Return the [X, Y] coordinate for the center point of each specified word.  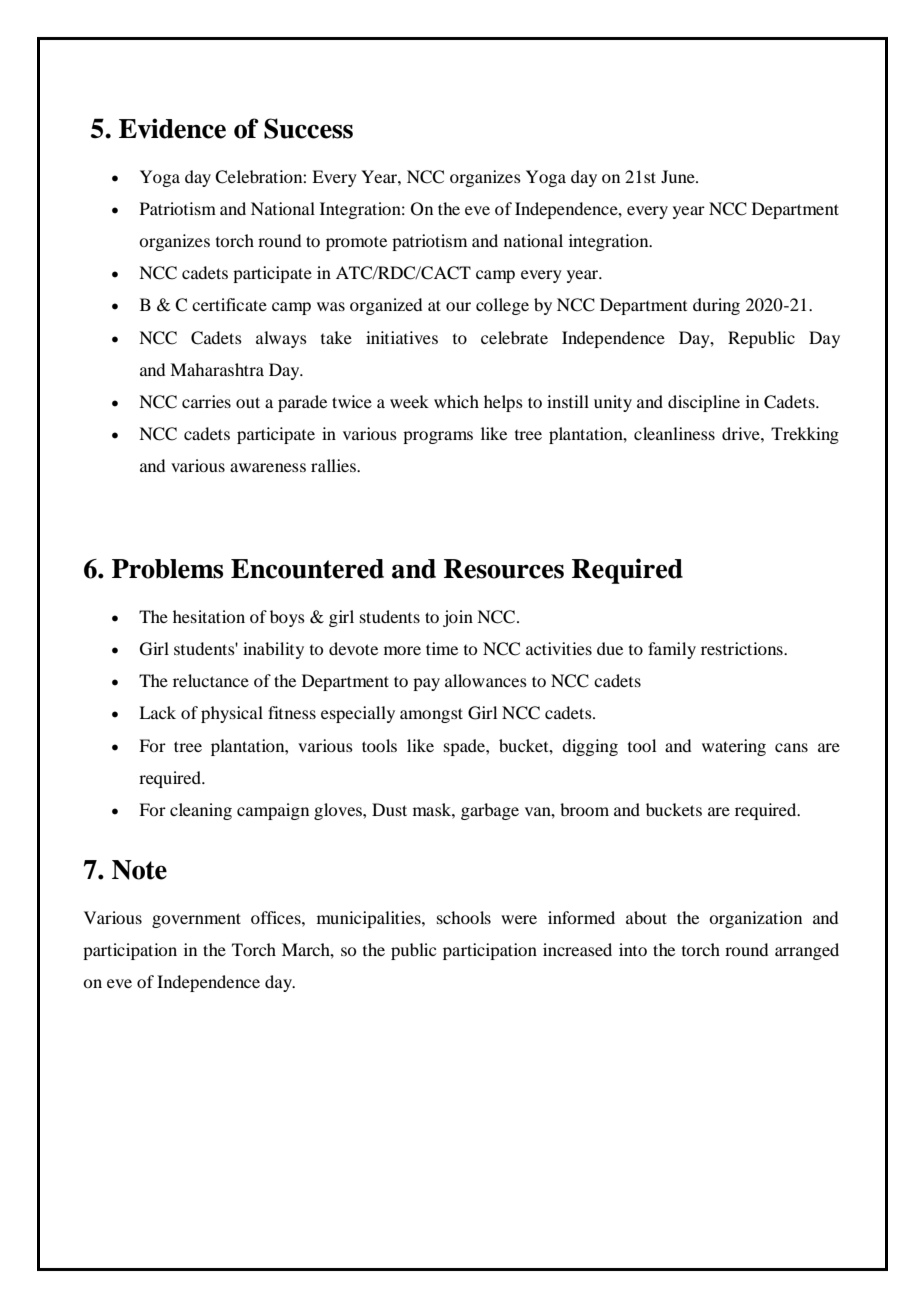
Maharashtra [217, 369]
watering [734, 747]
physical [232, 714]
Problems [167, 569]
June [679, 176]
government [196, 920]
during [716, 306]
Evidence [172, 128]
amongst [431, 715]
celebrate [514, 337]
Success [308, 128]
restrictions [743, 648]
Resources [504, 569]
